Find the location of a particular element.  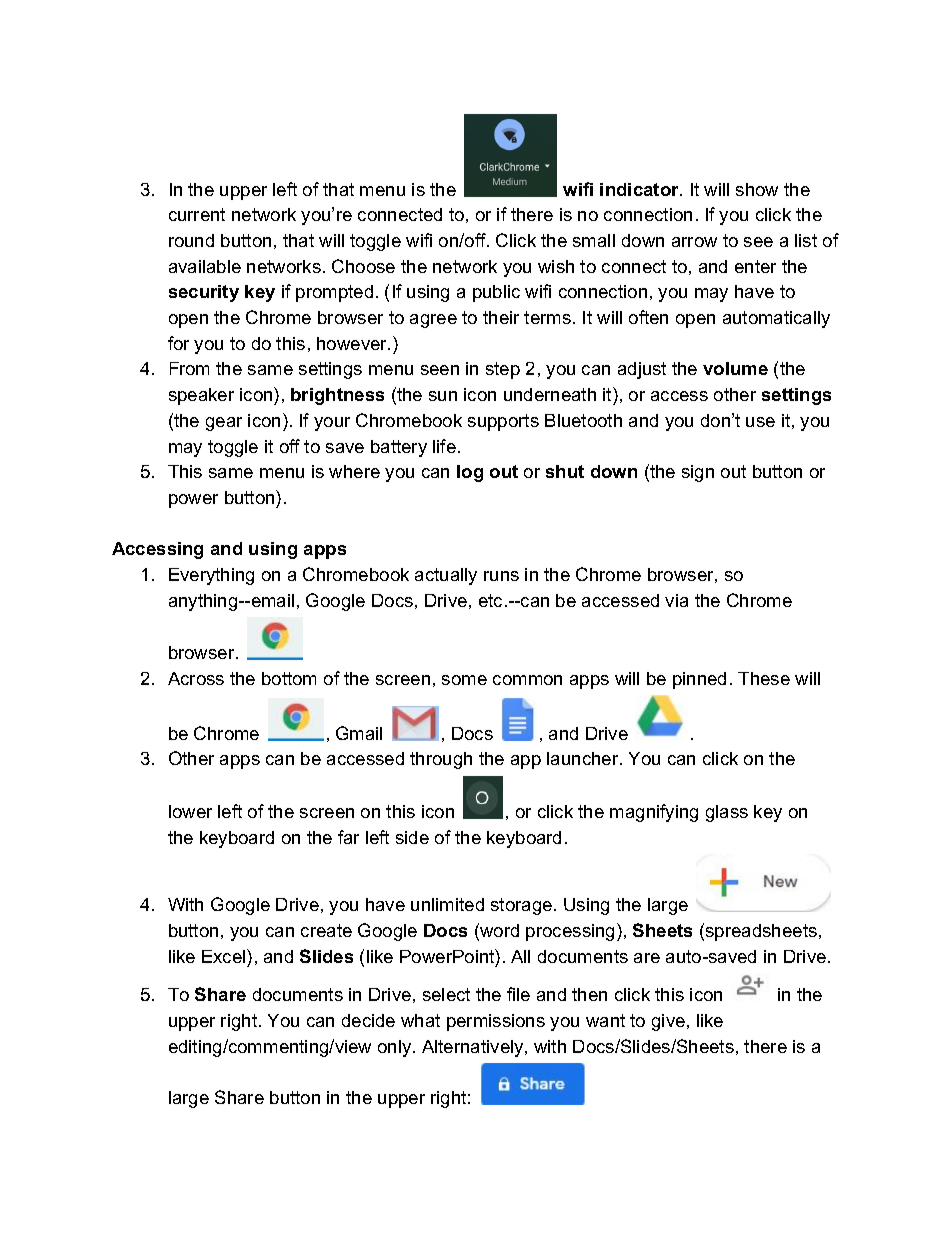

Everything is located at coordinates (211, 576).
